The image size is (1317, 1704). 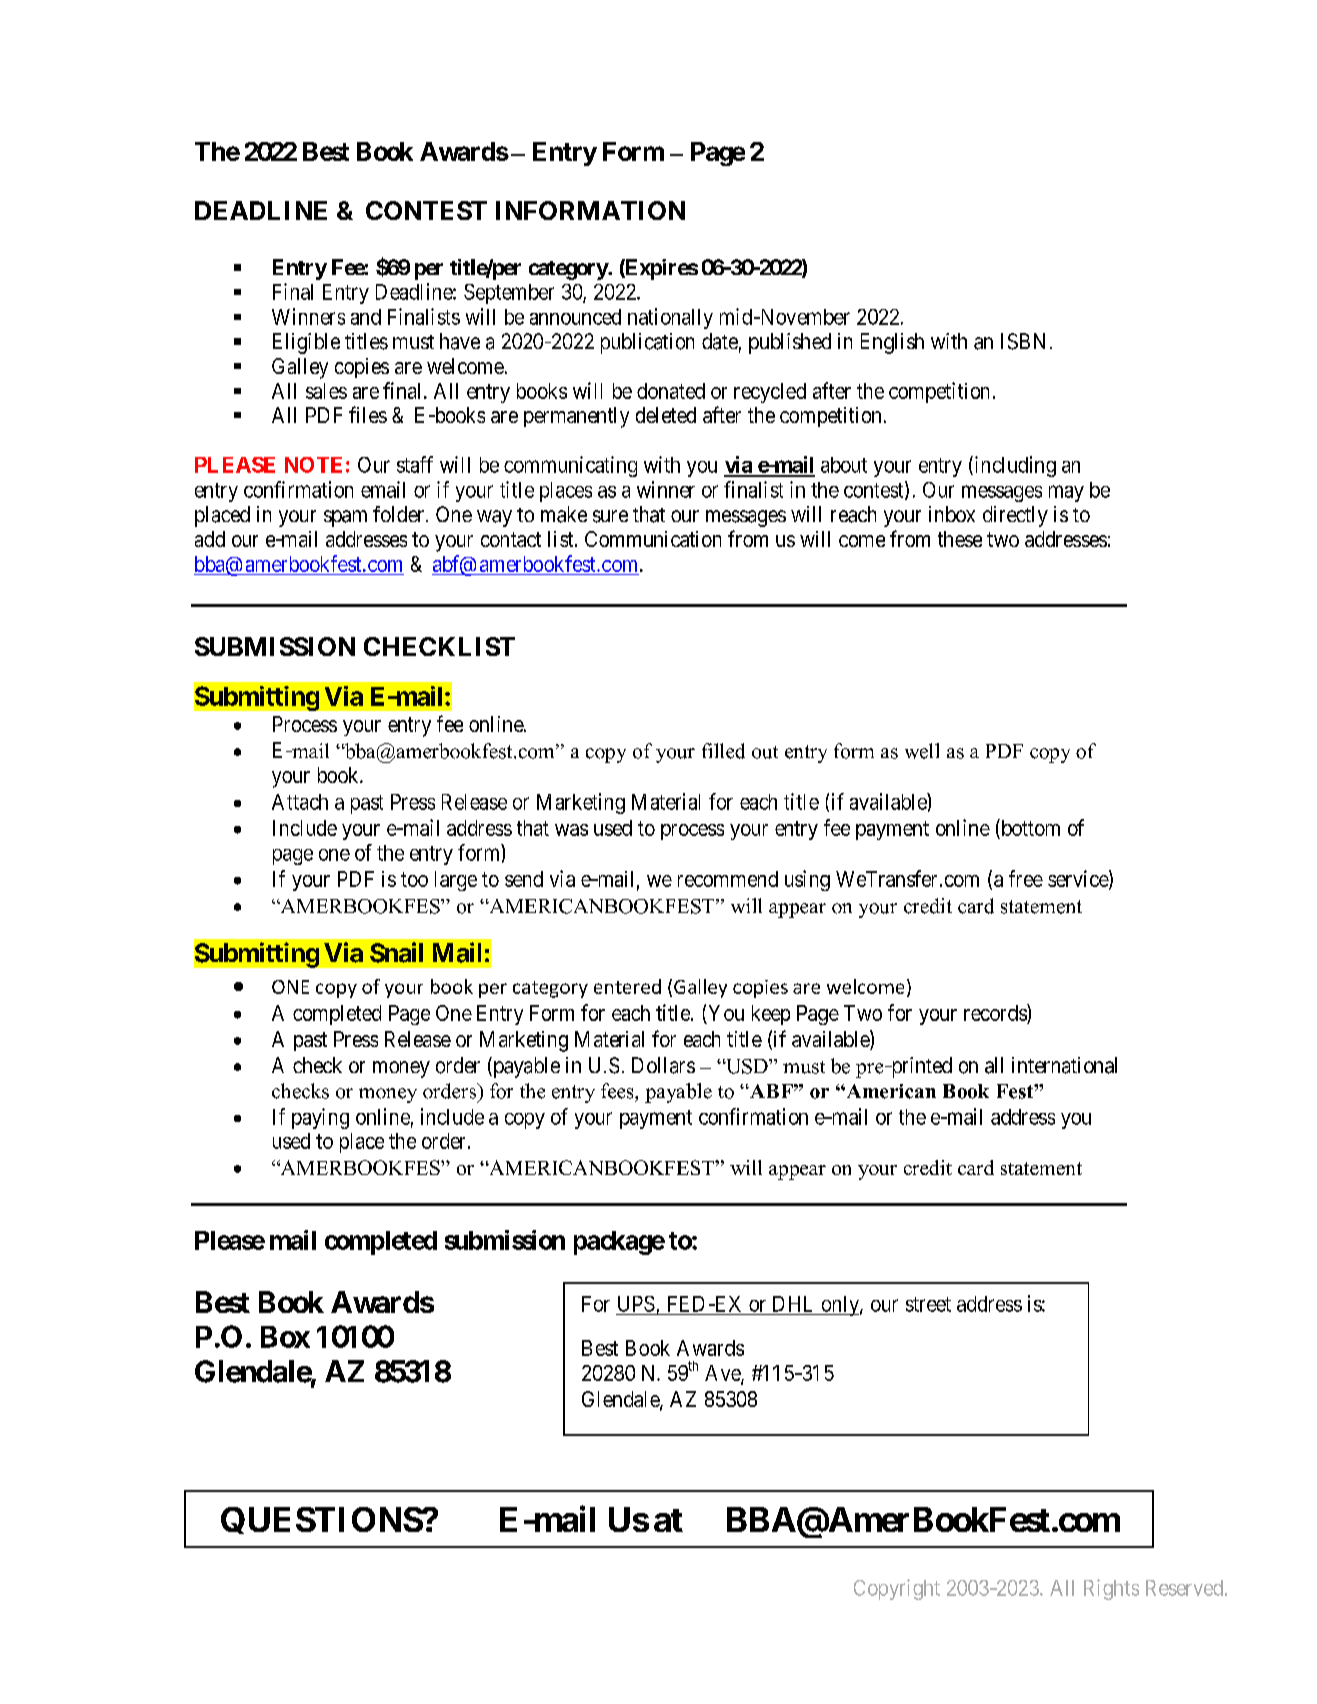 I want to click on recommend, so click(x=728, y=879).
